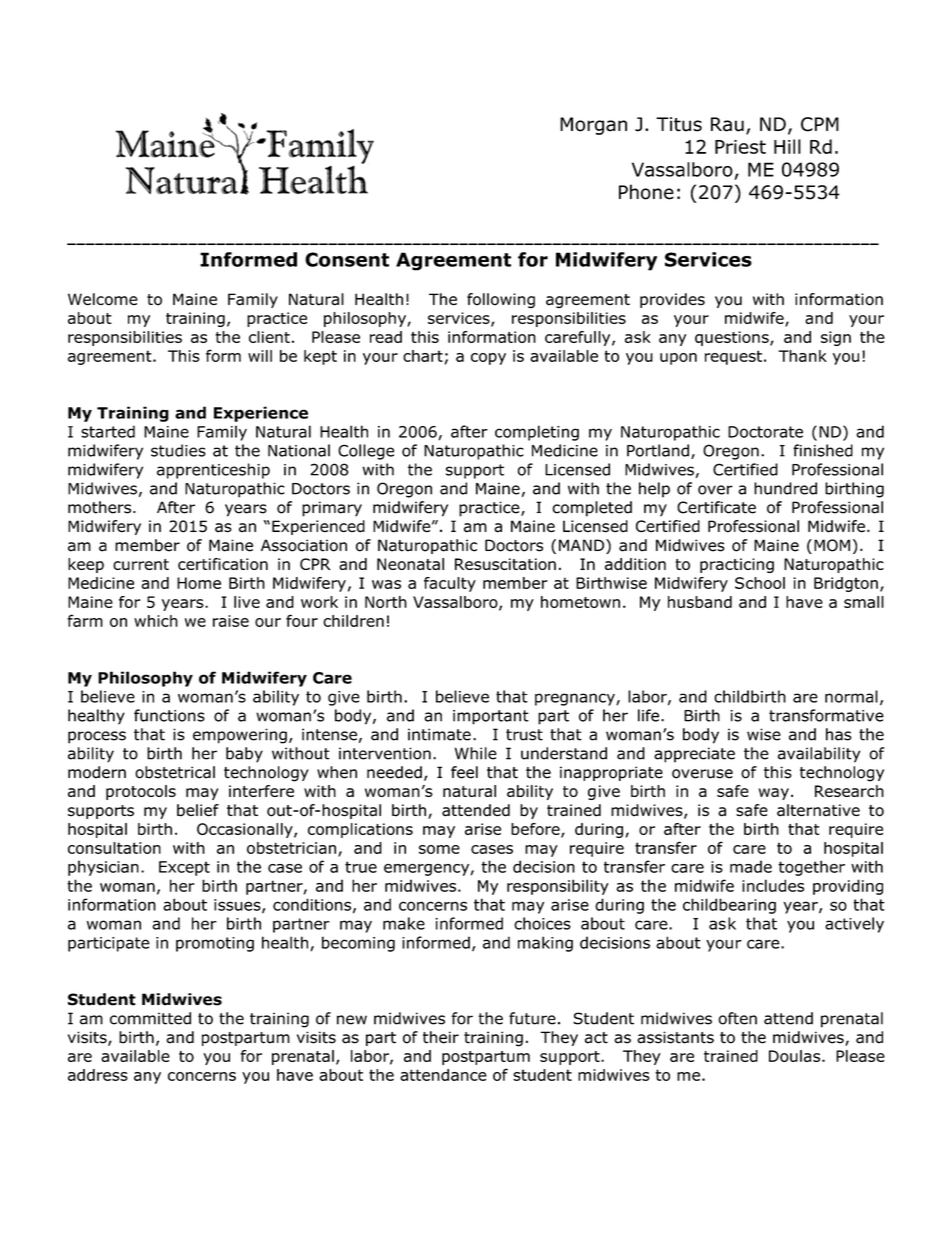 The image size is (952, 1233). Describe the element at coordinates (178, 450) in the screenshot. I see `studies` at that location.
